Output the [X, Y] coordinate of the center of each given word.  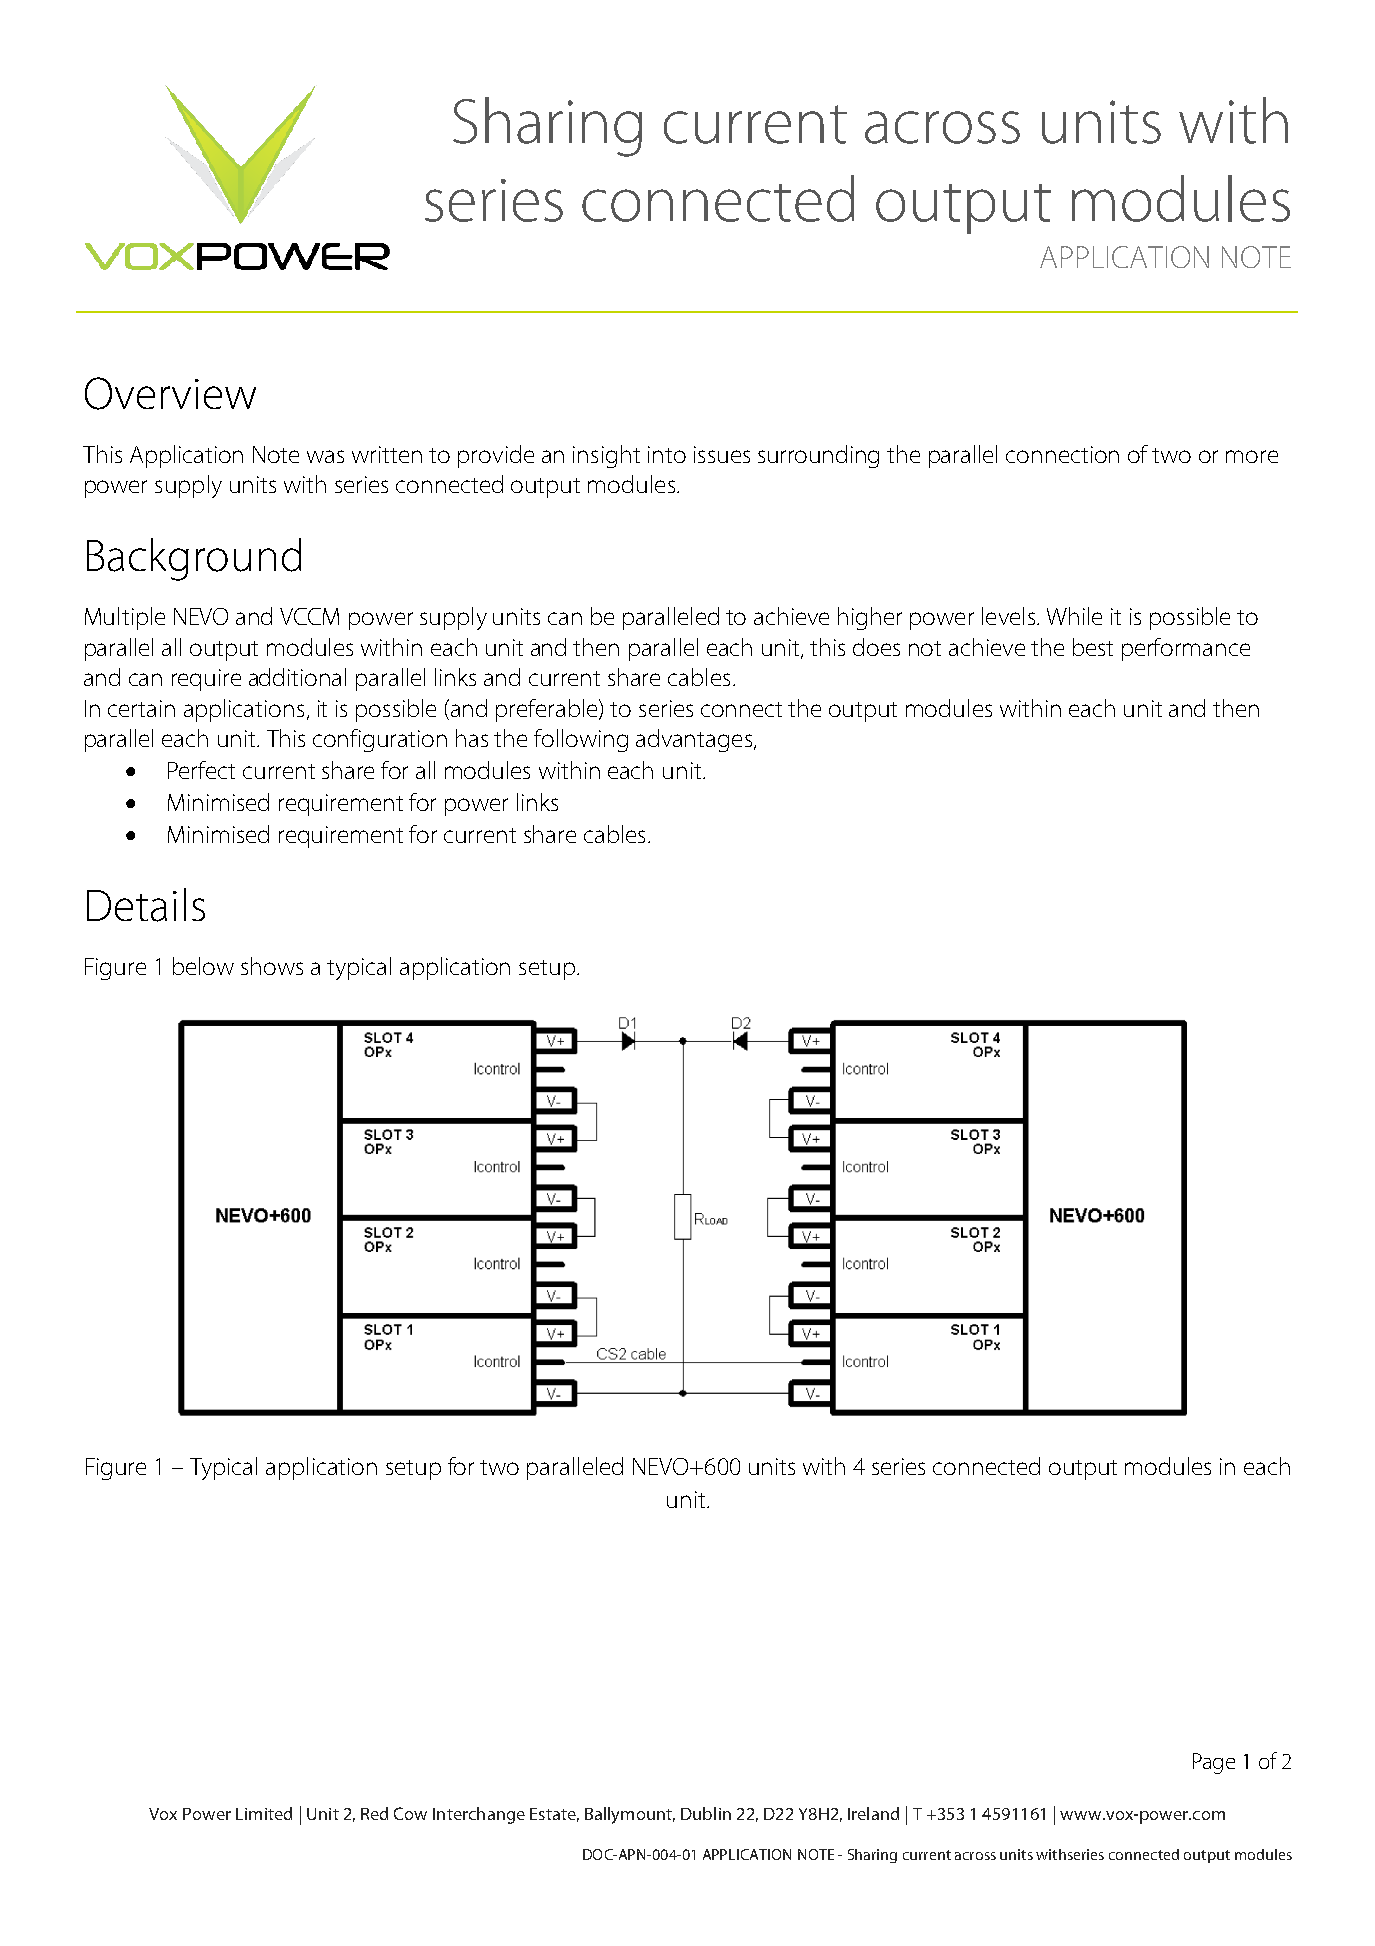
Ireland [873, 1813]
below [203, 966]
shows [272, 966]
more [1252, 456]
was [325, 456]
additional [297, 677]
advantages [694, 740]
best [1093, 647]
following [581, 740]
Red [374, 1813]
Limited [264, 1813]
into [667, 454]
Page [1214, 1763]
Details [146, 905]
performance [1186, 649]
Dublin [706, 1813]
